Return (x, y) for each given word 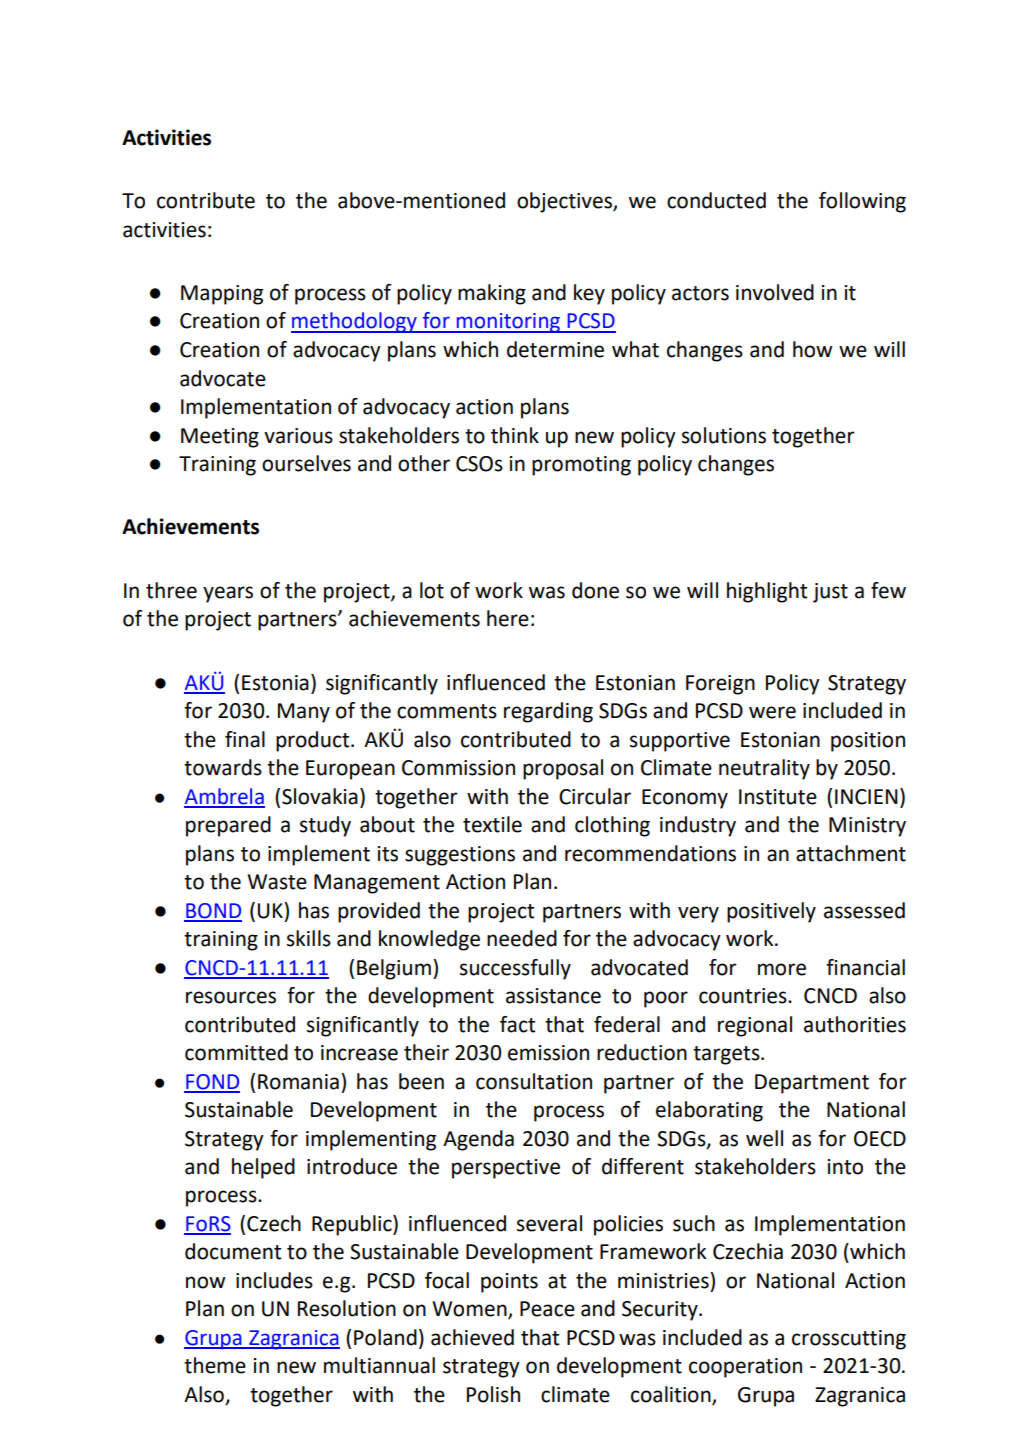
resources (231, 997)
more (782, 969)
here (508, 618)
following (862, 202)
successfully (515, 969)
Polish (493, 1394)
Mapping (222, 295)
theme (215, 1365)
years (228, 594)
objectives (565, 202)
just (830, 593)
